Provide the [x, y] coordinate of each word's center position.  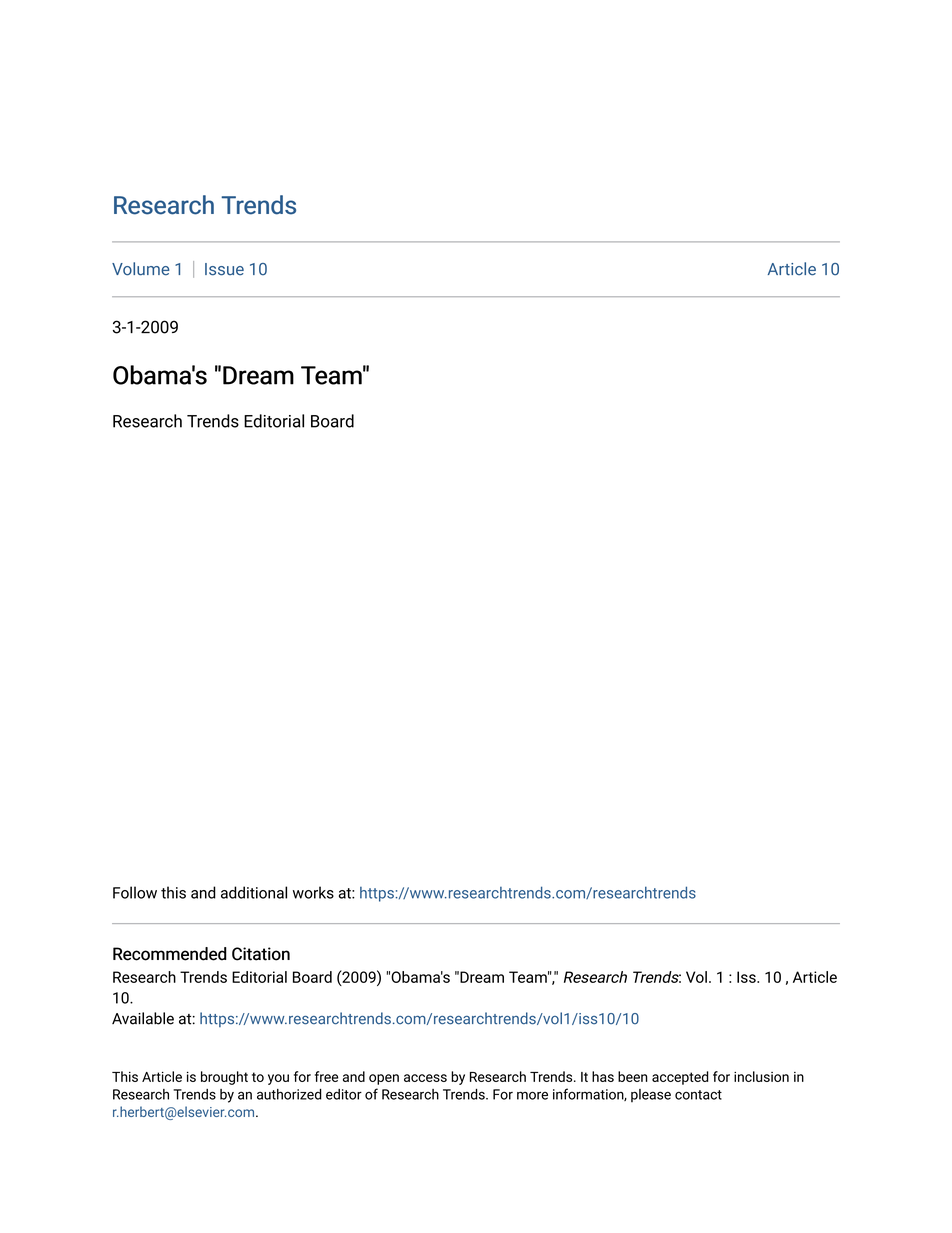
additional [254, 892]
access [425, 1078]
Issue [224, 269]
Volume [141, 269]
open [384, 1079]
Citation [261, 954]
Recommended [170, 954]
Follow [135, 892]
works [313, 892]
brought [224, 1078]
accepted [680, 1078]
